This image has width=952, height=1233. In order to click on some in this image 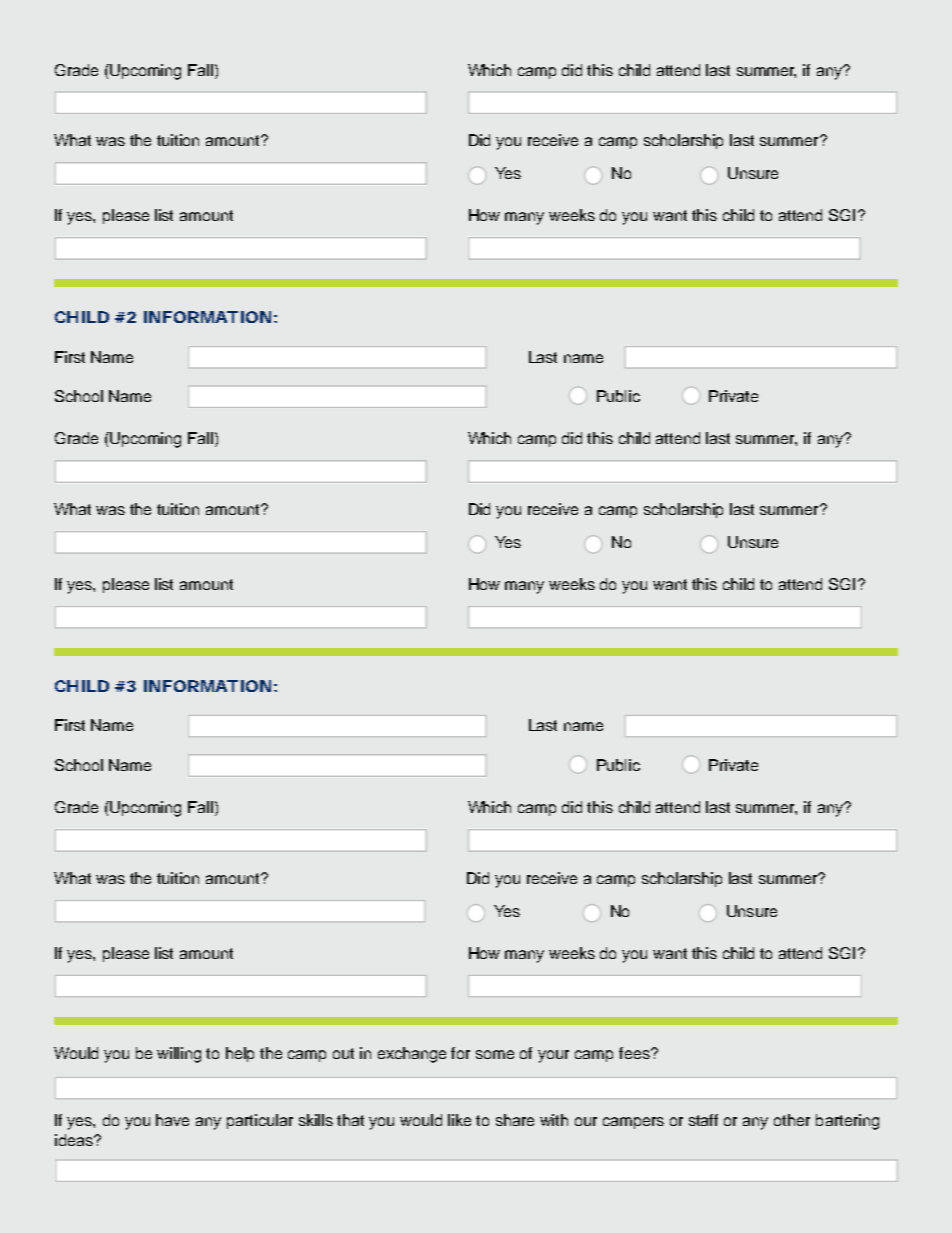, I will do `click(495, 1054)`.
